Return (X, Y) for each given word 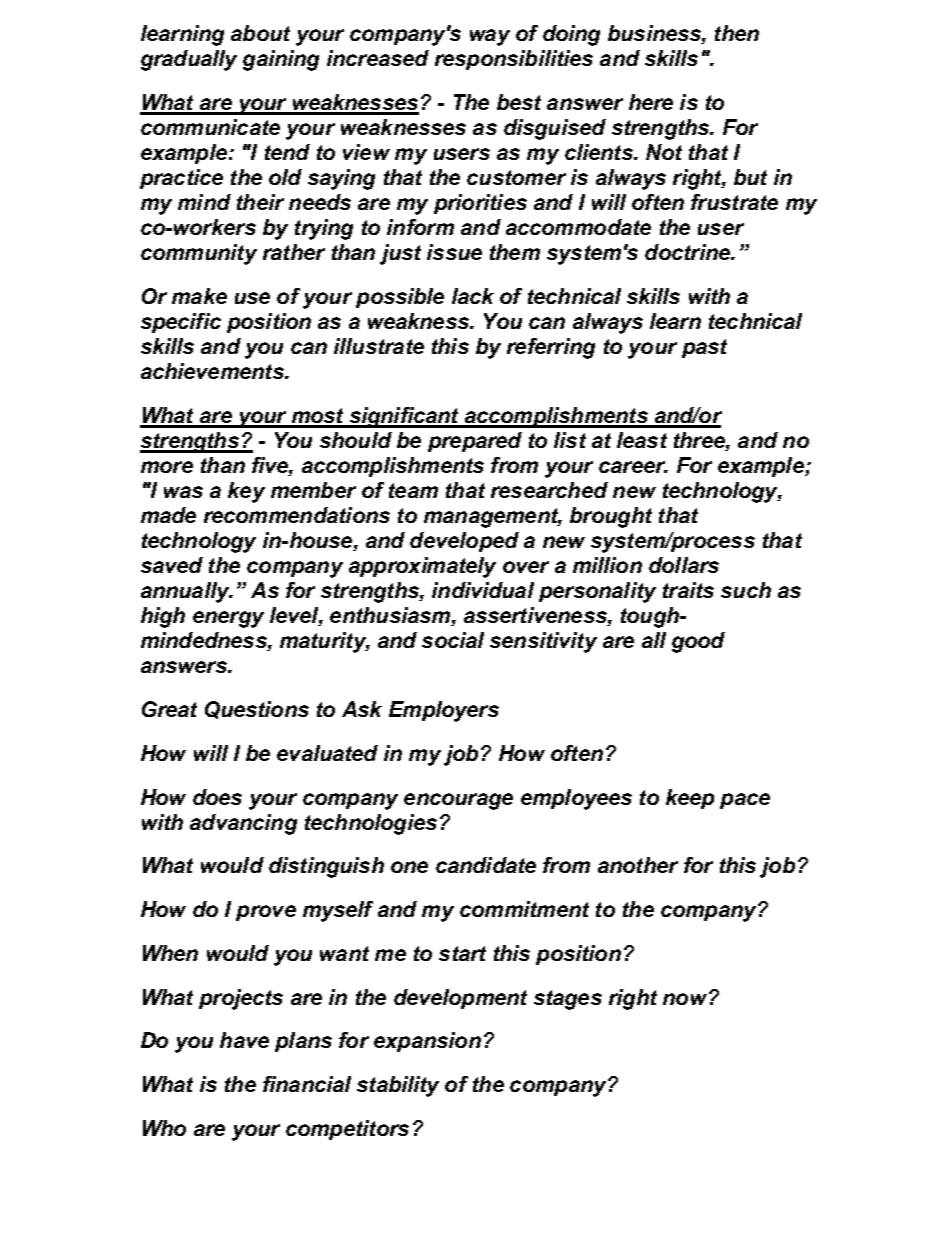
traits (688, 590)
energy (228, 619)
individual (483, 590)
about (260, 33)
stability (398, 1086)
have (244, 1040)
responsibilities (514, 60)
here (651, 102)
